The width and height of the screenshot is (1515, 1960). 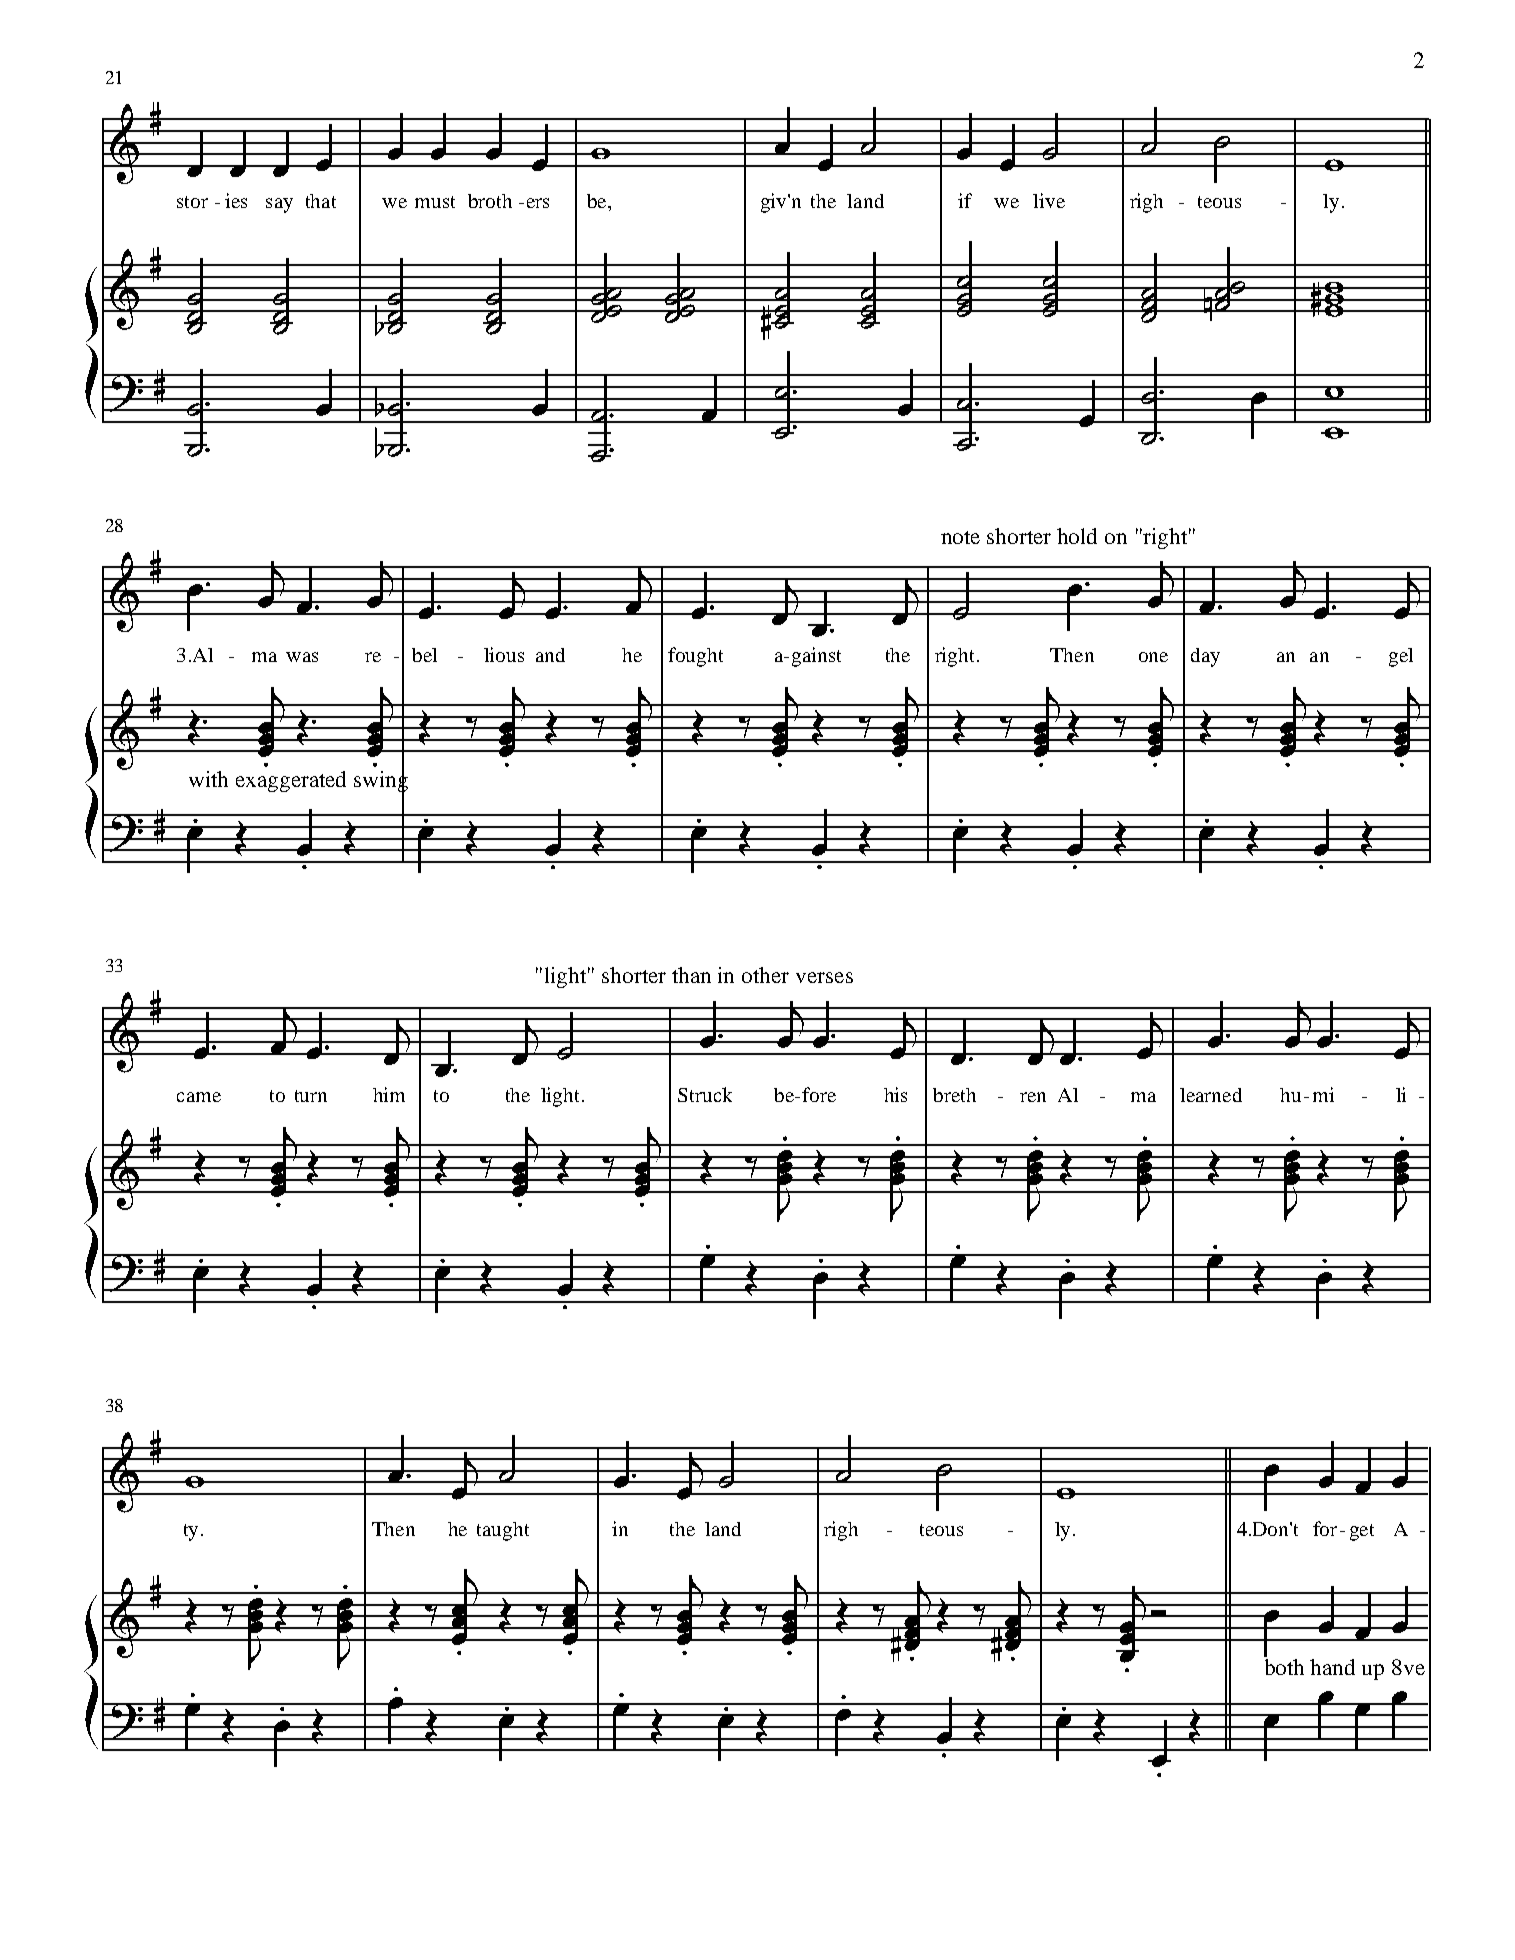 I want to click on live, so click(x=1049, y=200).
